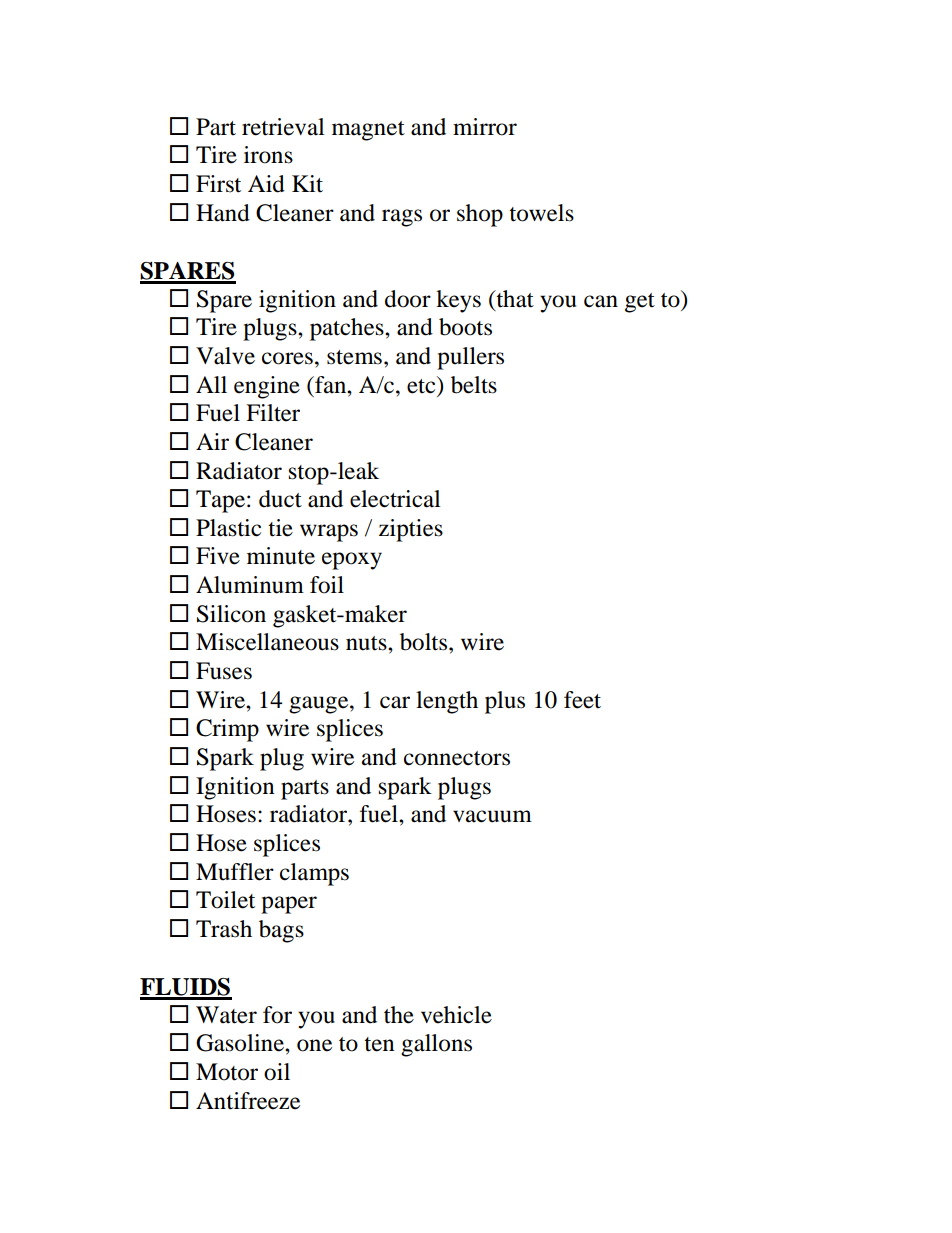 This document has height=1233, width=952. I want to click on plus, so click(505, 702).
